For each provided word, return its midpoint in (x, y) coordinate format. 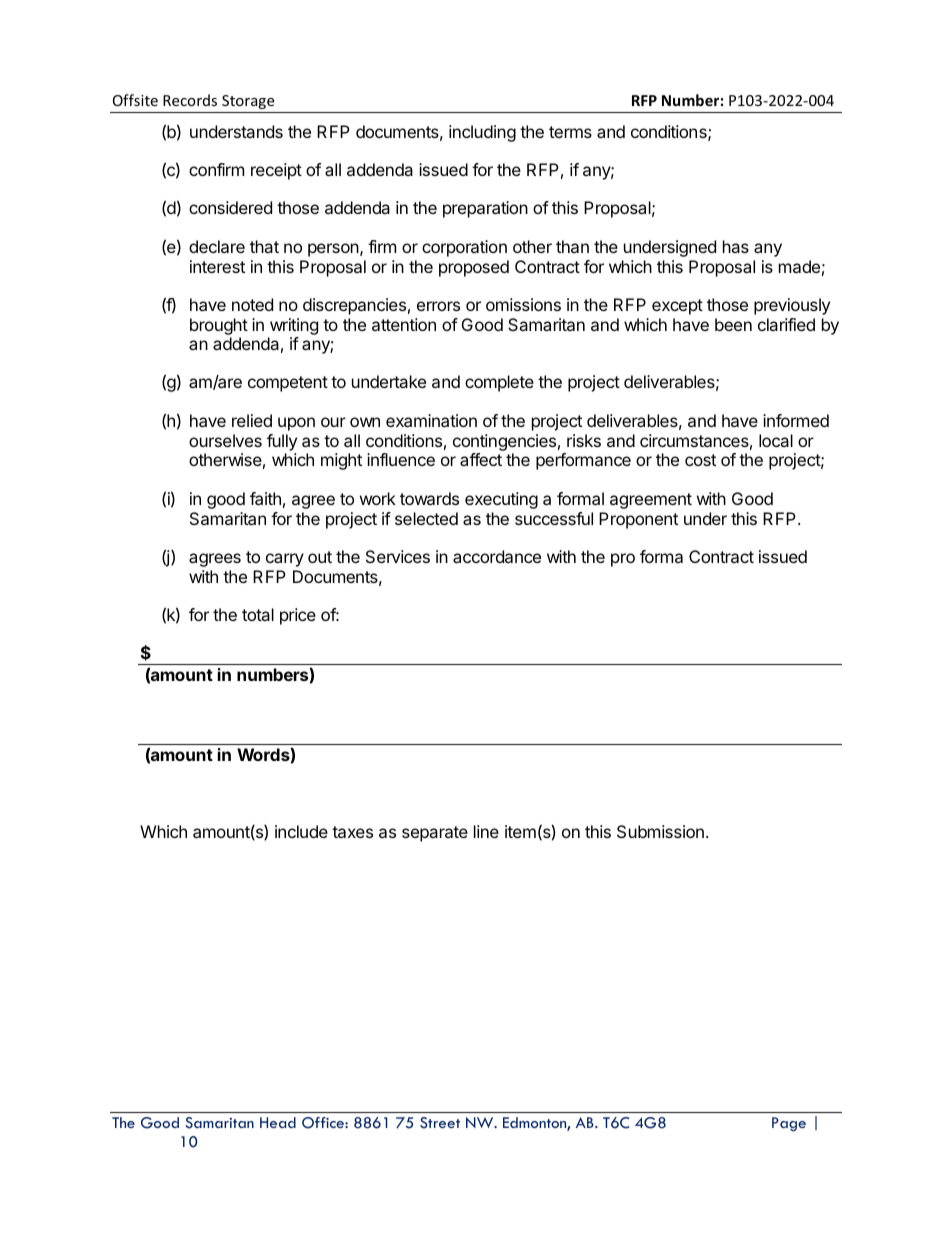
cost (700, 460)
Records (190, 100)
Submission (660, 831)
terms (570, 132)
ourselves (225, 440)
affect (481, 459)
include (301, 831)
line (486, 831)
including (482, 133)
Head (278, 1122)
